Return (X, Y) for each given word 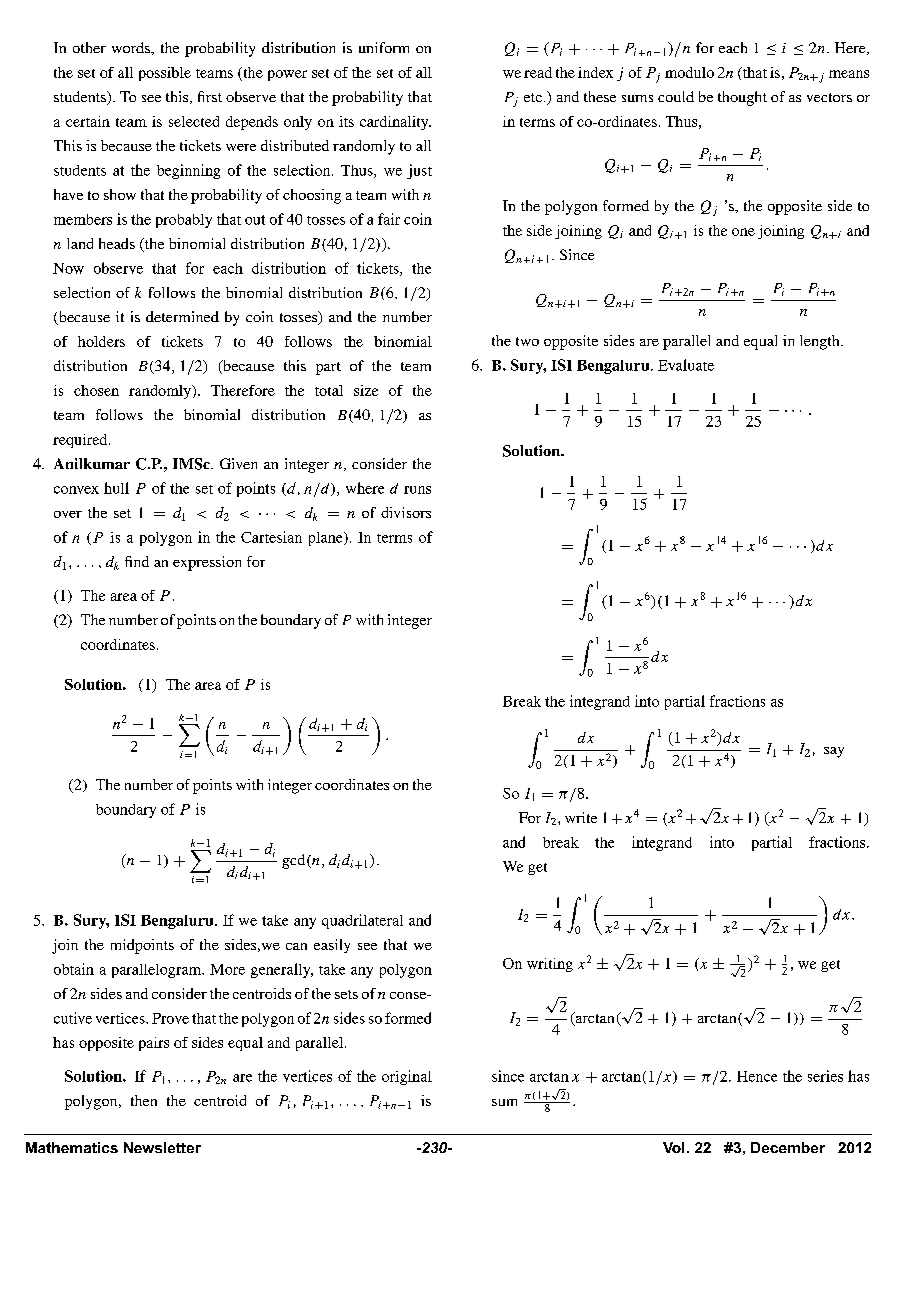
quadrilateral (362, 921)
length (821, 342)
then (144, 1100)
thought (742, 98)
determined (182, 316)
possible (165, 74)
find (137, 561)
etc (533, 97)
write (581, 817)
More (227, 969)
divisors (406, 512)
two (527, 341)
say (834, 752)
